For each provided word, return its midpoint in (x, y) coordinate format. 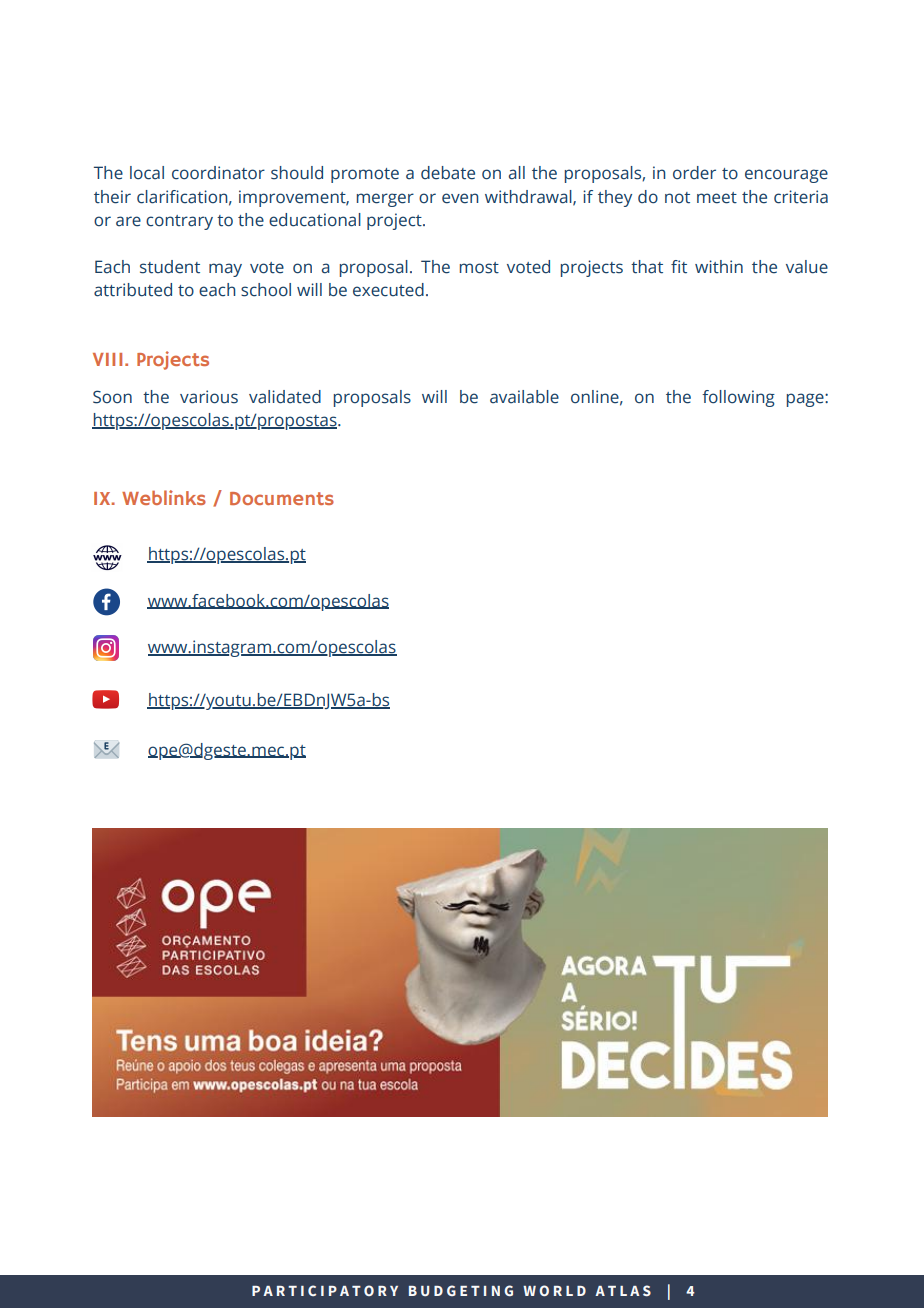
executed (388, 290)
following (738, 398)
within (719, 266)
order (694, 173)
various (209, 397)
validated (285, 397)
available (524, 397)
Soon (112, 397)
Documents (282, 498)
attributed (133, 290)
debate (448, 173)
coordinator (218, 173)
